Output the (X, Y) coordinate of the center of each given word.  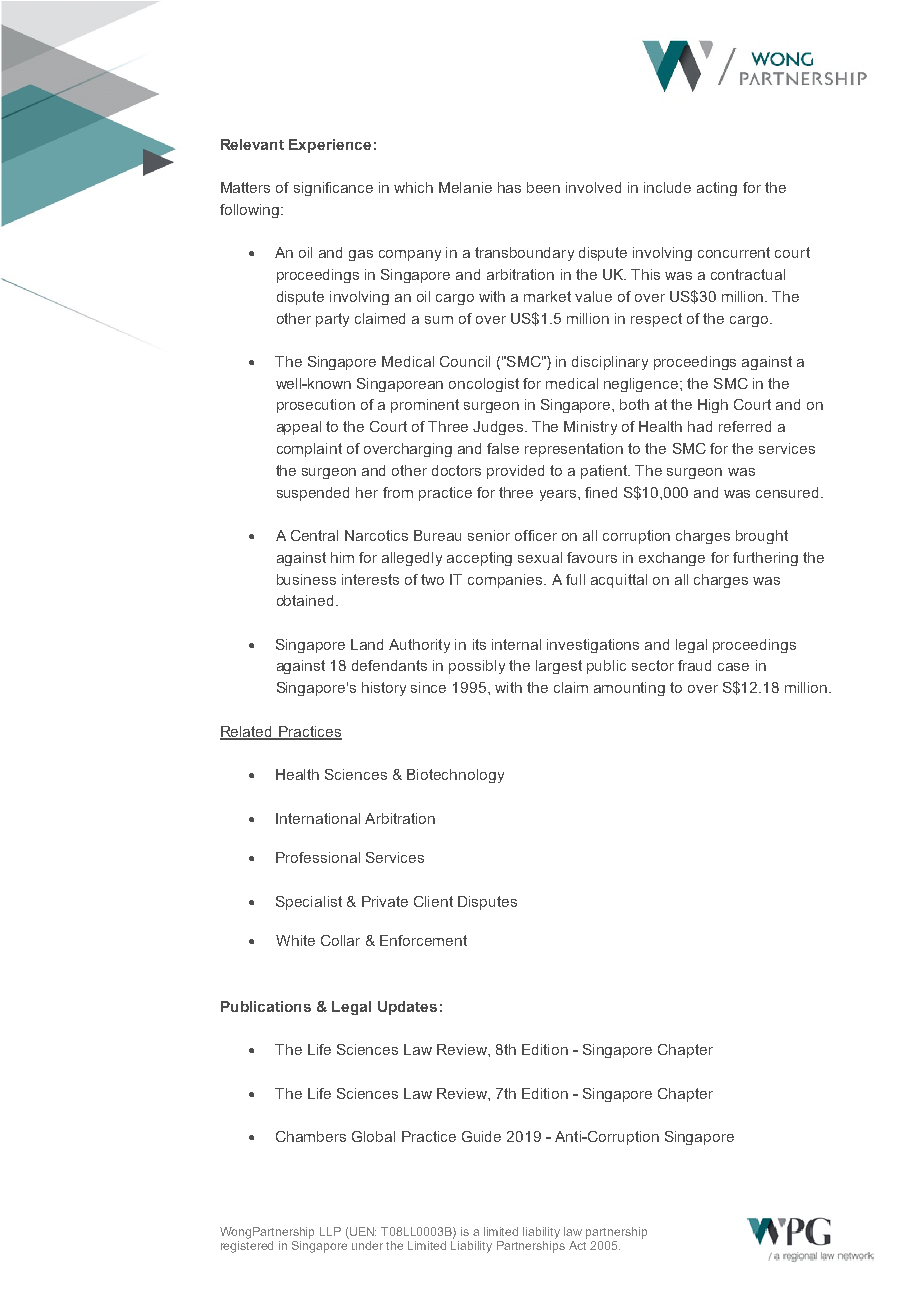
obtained (307, 600)
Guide (481, 1136)
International (318, 818)
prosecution (316, 406)
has (509, 187)
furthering (765, 559)
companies (506, 581)
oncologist (484, 385)
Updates (407, 1008)
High (713, 406)
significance (333, 189)
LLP (330, 1231)
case (733, 667)
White (295, 940)
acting (717, 189)
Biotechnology (455, 776)
